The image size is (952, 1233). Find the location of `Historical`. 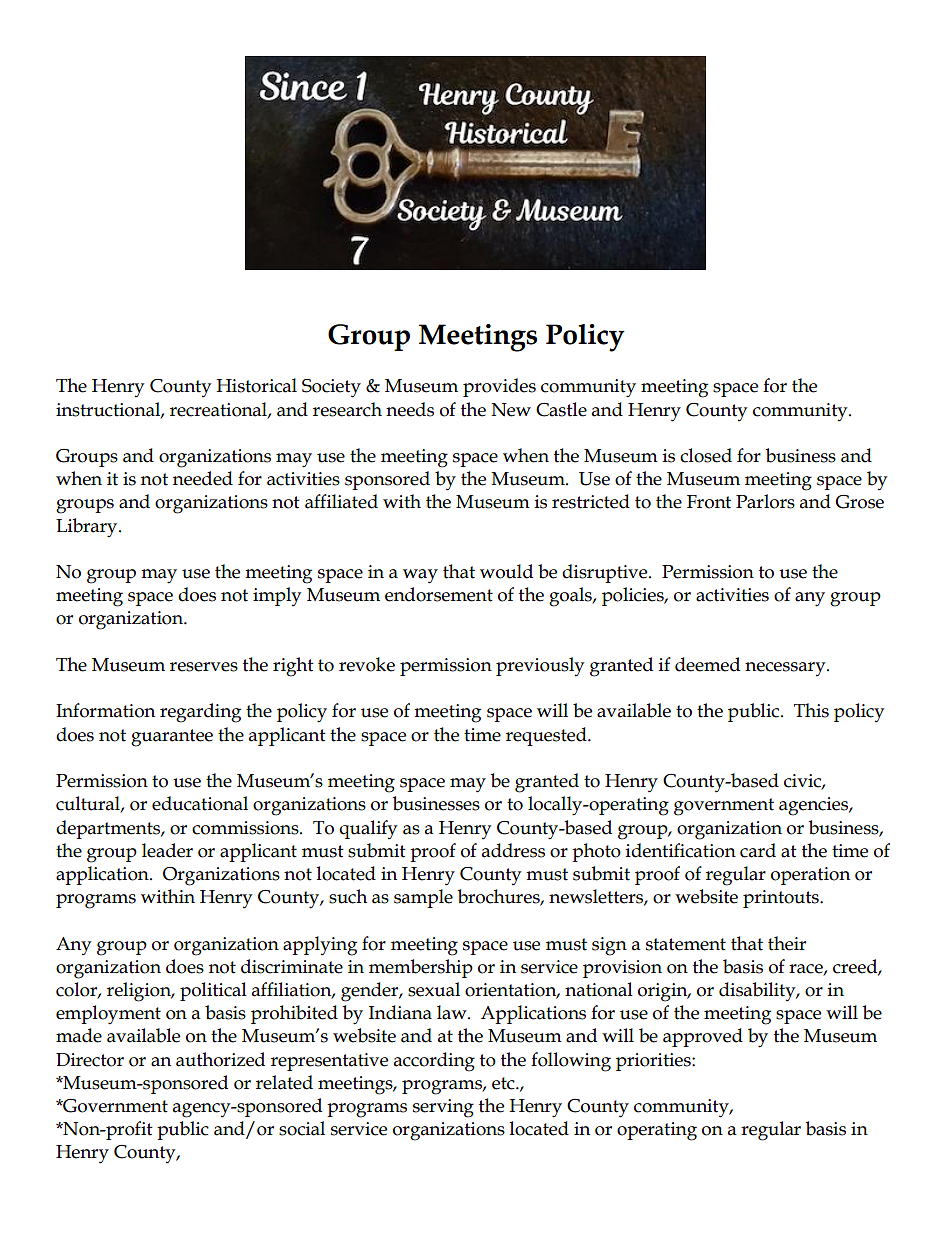

Historical is located at coordinates (256, 385).
